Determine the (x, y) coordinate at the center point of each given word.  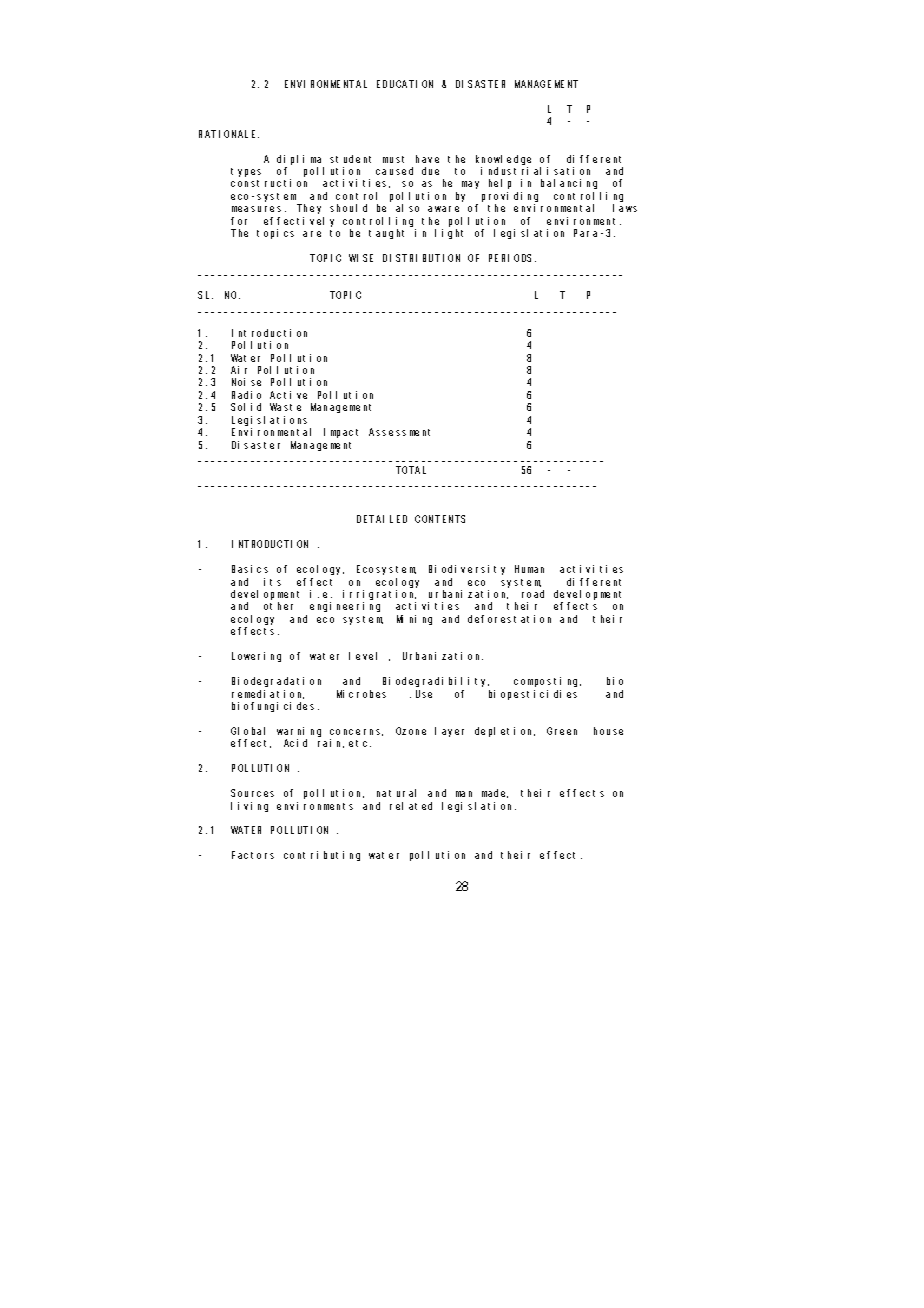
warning (299, 733)
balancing (569, 184)
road (533, 594)
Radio (246, 395)
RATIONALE (229, 134)
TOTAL (411, 470)
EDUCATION (405, 84)
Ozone (411, 731)
